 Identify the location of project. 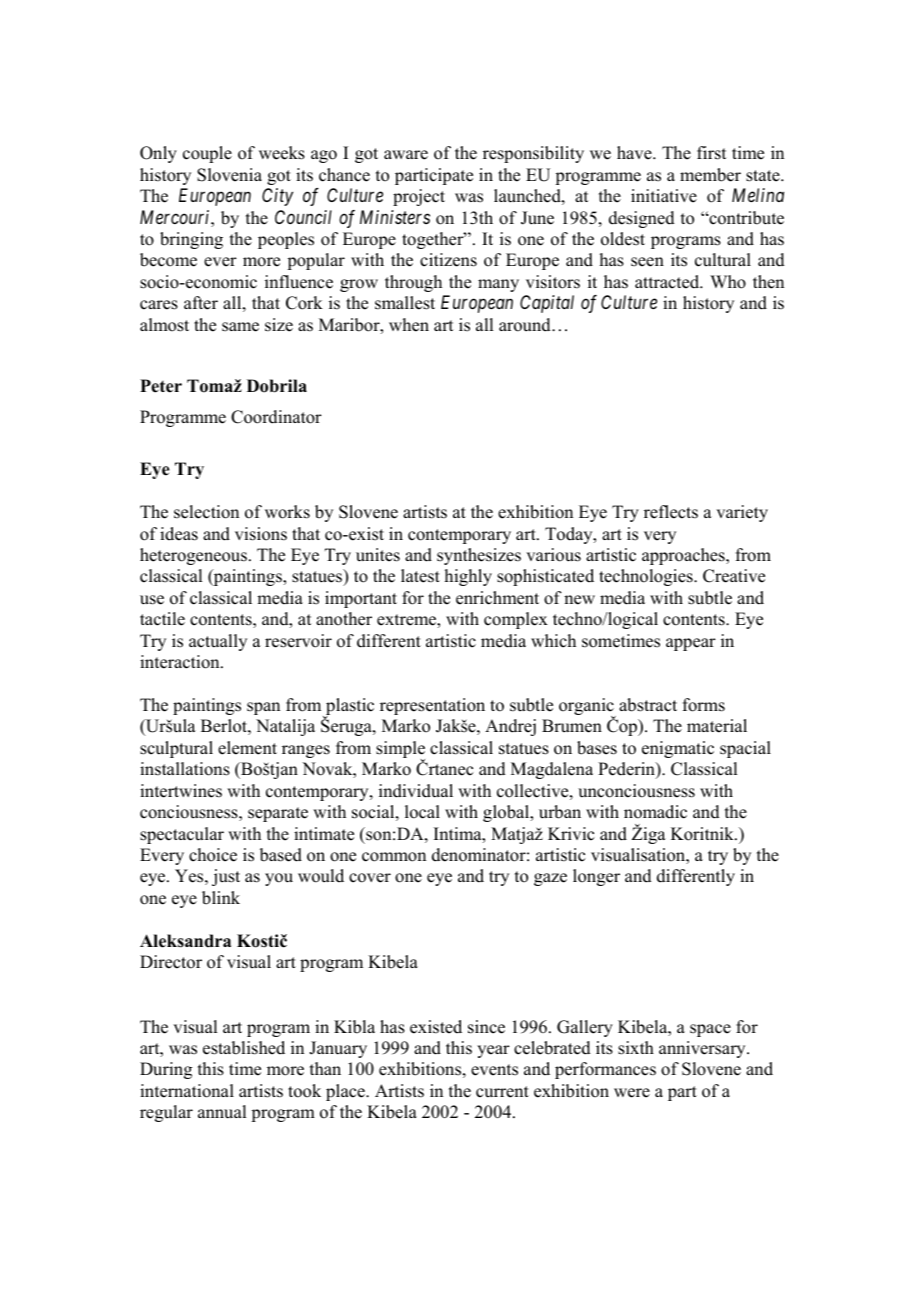
(419, 197).
